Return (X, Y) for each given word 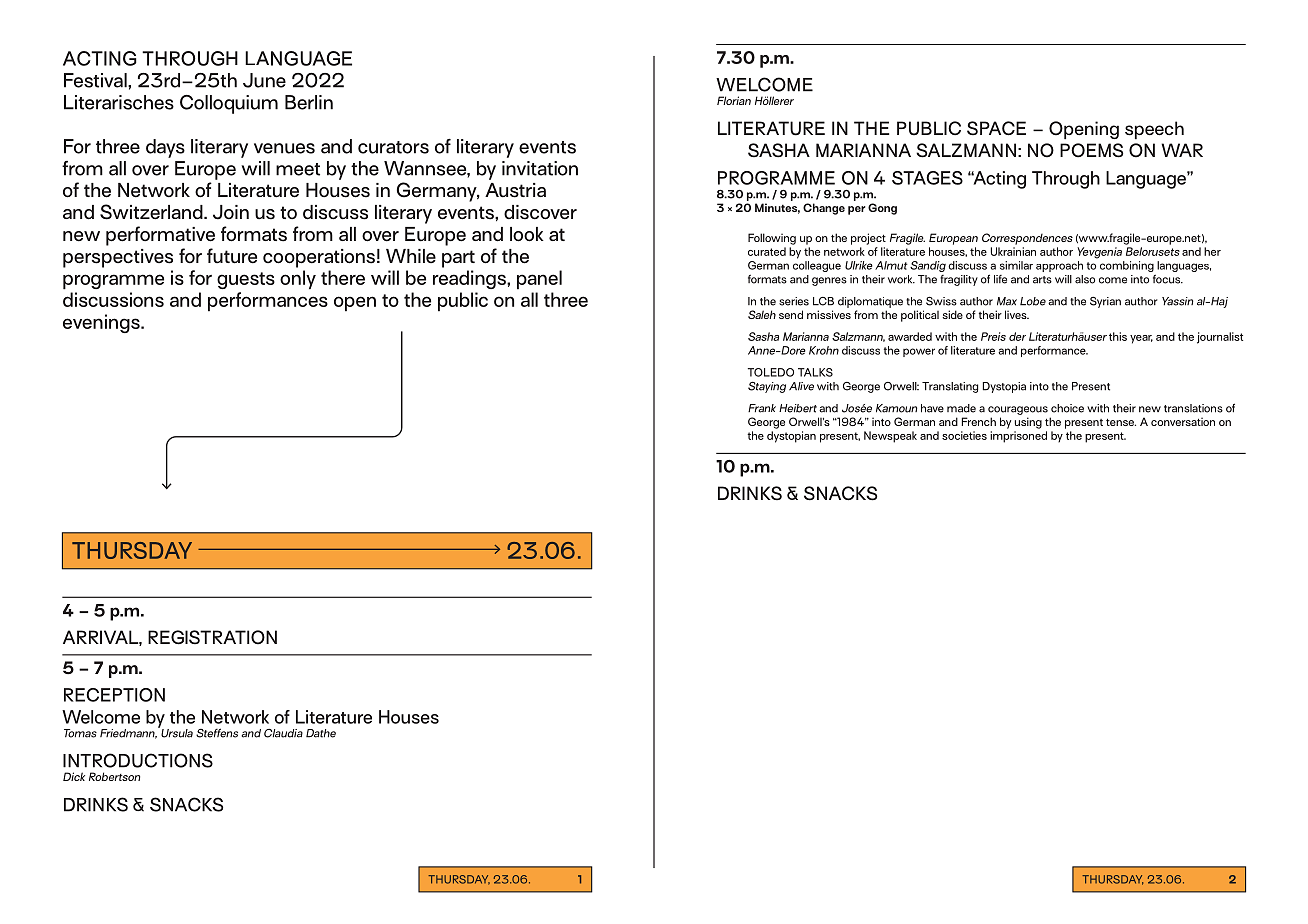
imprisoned (1018, 437)
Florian (734, 100)
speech (1154, 130)
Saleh (762, 314)
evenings (102, 323)
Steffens (217, 733)
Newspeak (890, 437)
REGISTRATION (212, 637)
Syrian (1105, 302)
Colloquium (229, 104)
